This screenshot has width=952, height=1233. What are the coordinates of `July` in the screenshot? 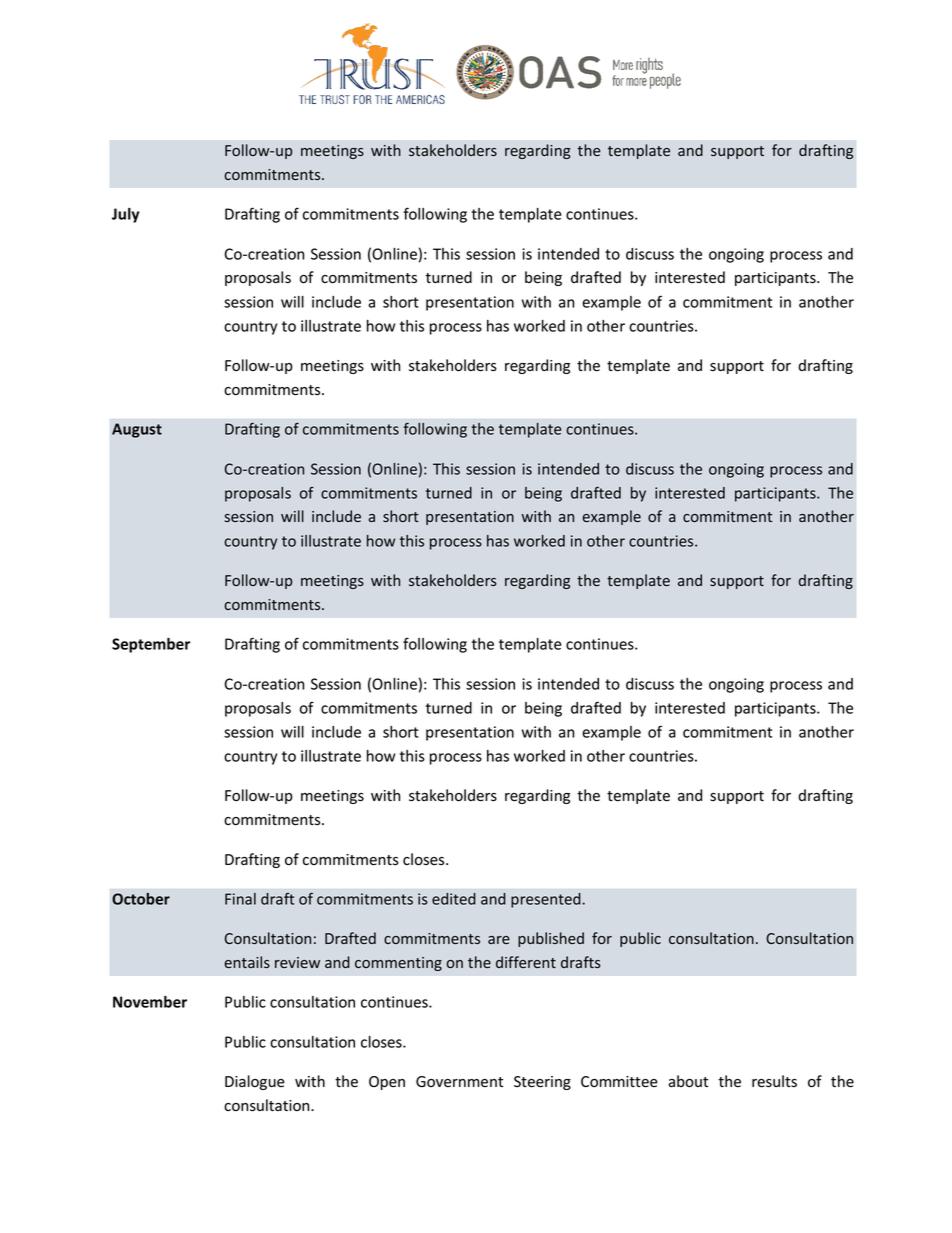 It's located at (125, 215).
